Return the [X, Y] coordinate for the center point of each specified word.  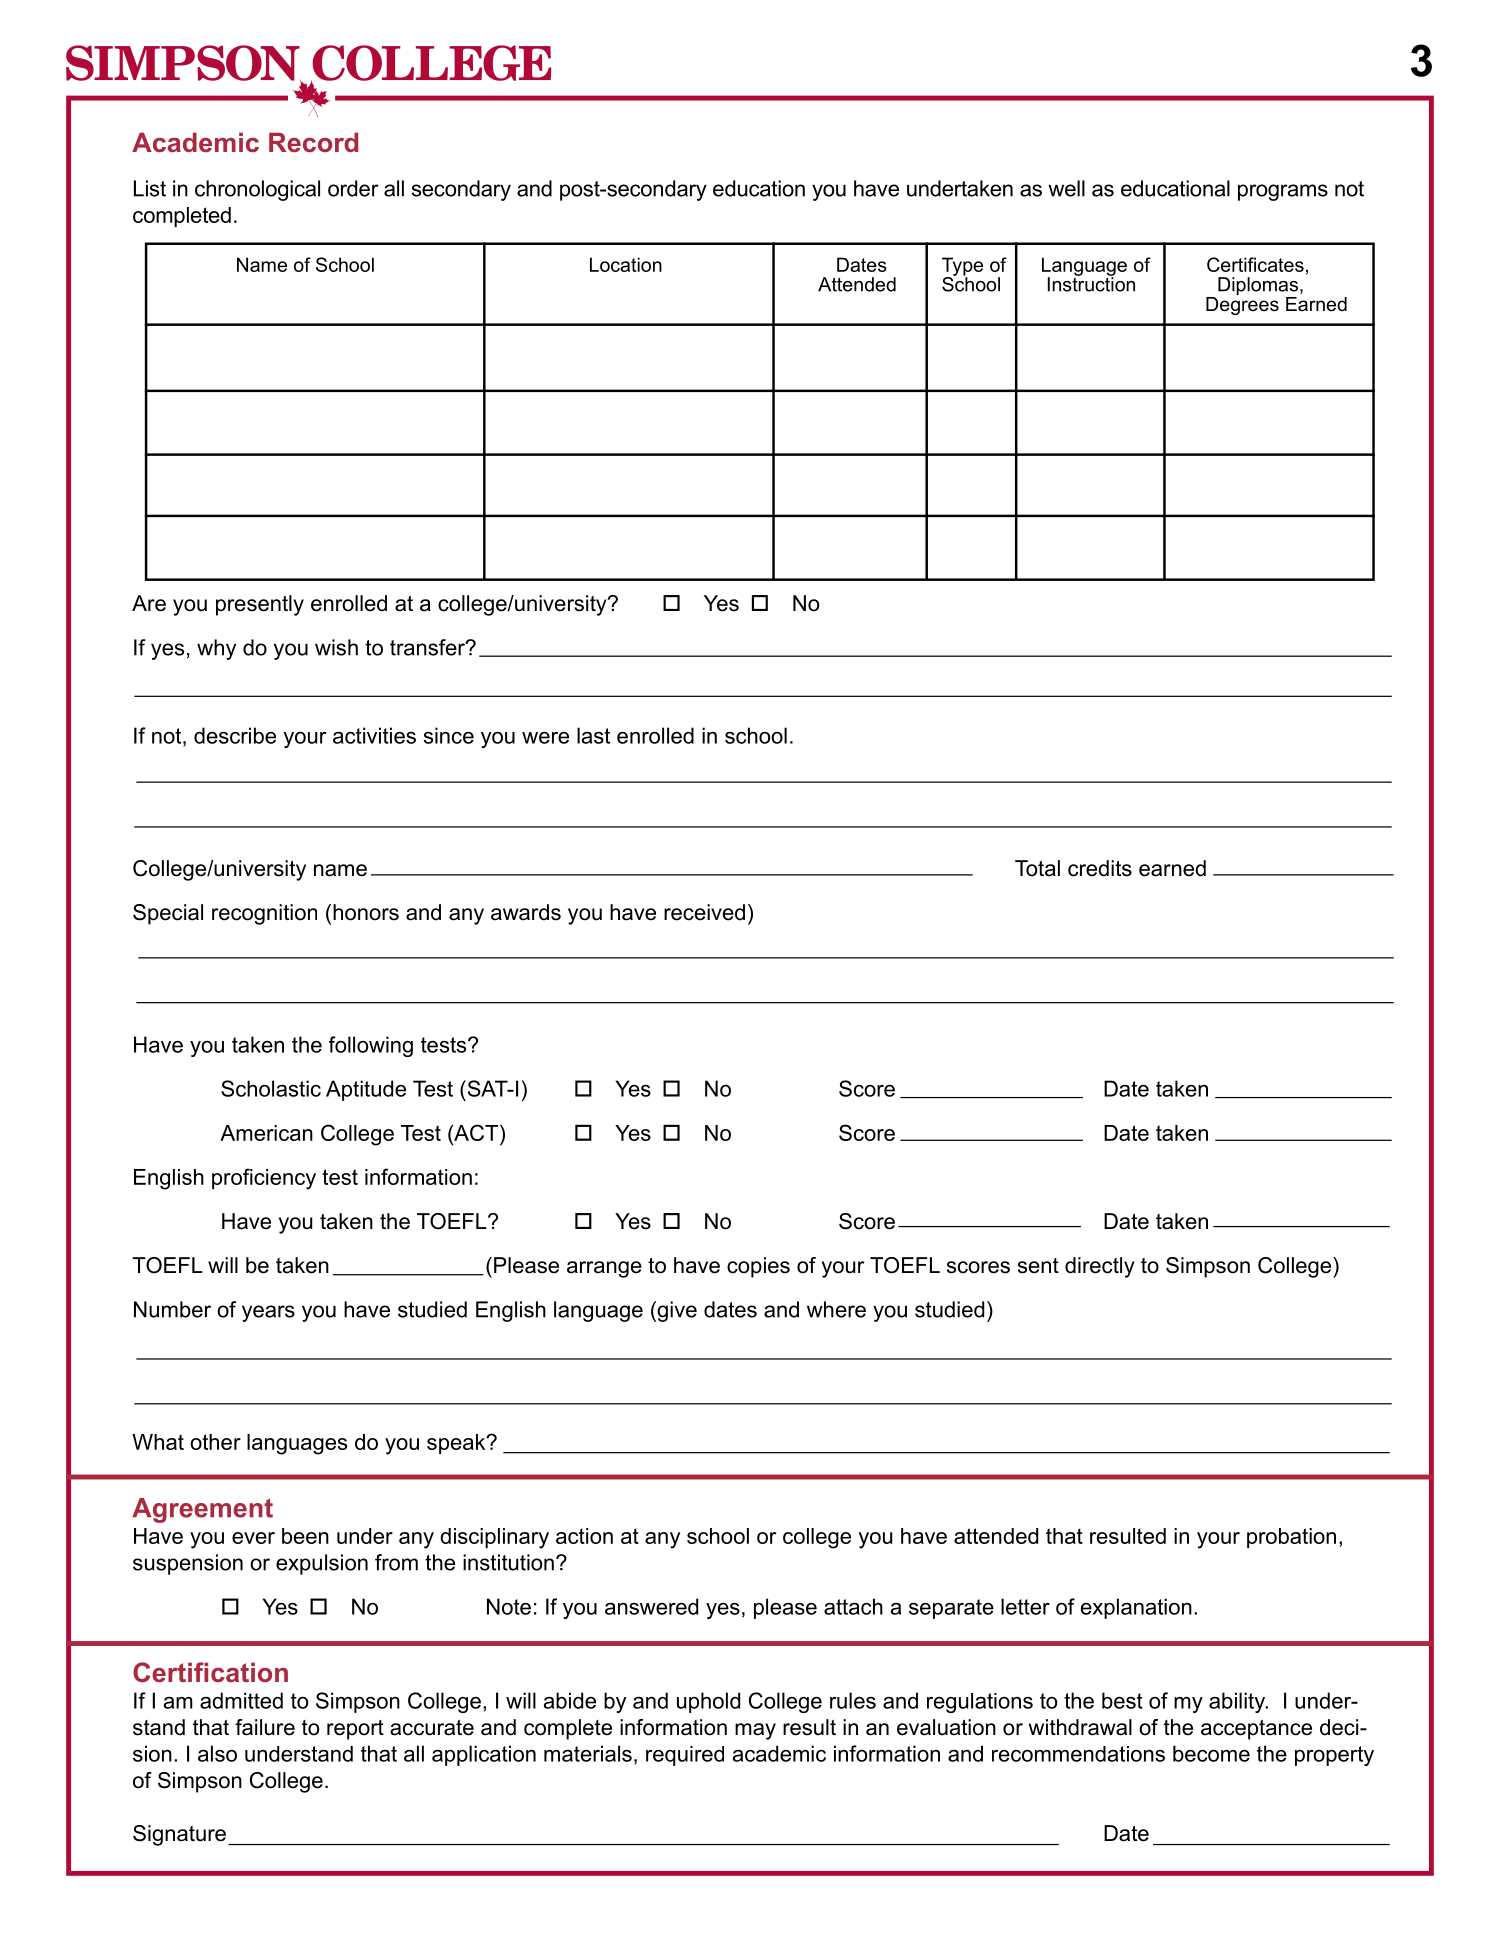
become [1211, 1753]
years [268, 1313]
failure [265, 1727]
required [685, 1756]
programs [1283, 192]
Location [626, 264]
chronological [257, 190]
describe [235, 735]
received [704, 912]
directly [1100, 1267]
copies [758, 1267]
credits [1100, 868]
